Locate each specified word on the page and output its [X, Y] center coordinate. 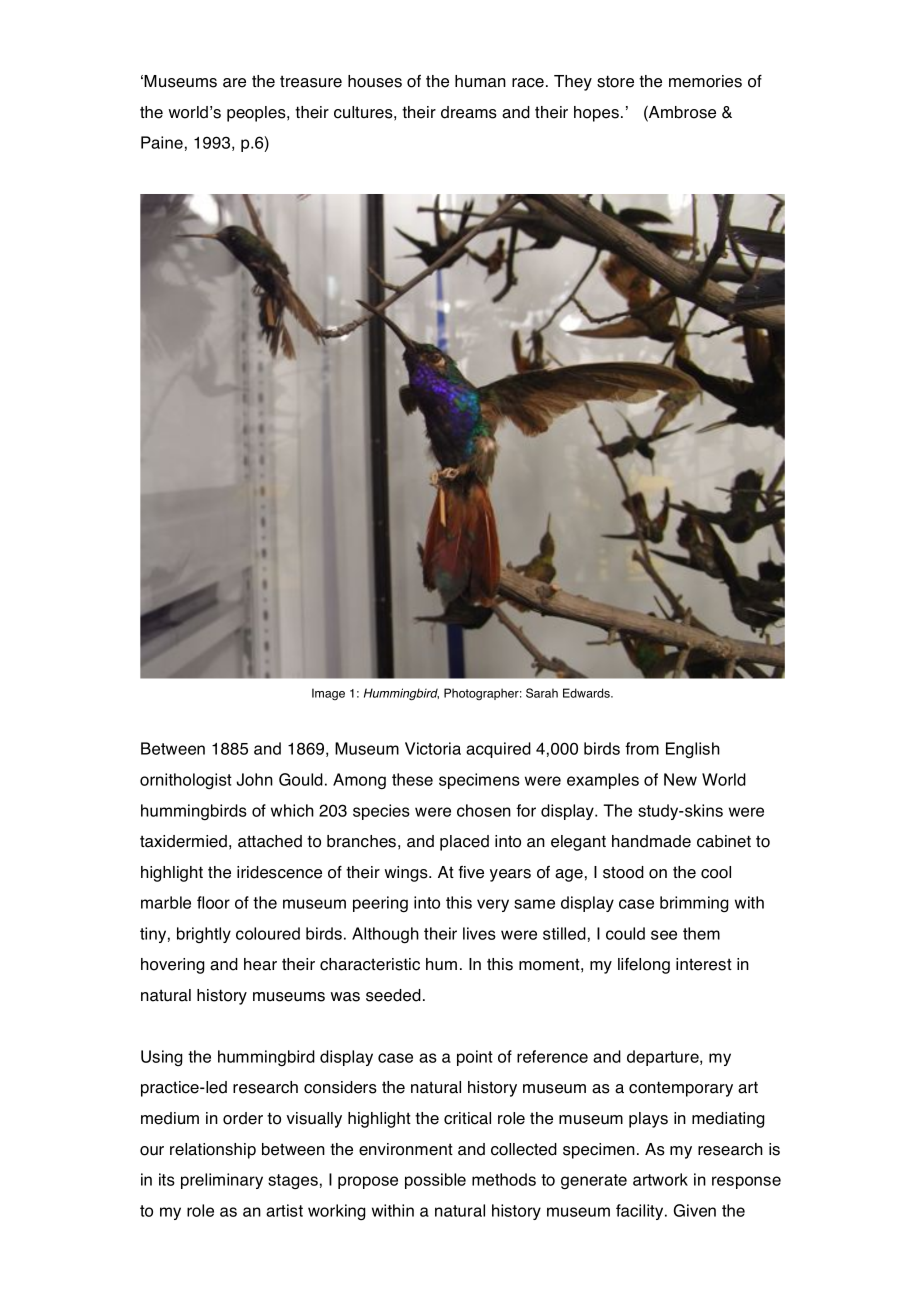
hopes [598, 114]
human [480, 81]
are [234, 83]
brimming [694, 904]
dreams [469, 112]
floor [213, 902]
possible [435, 1181]
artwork [660, 1179]
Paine [162, 142]
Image [328, 694]
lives [479, 933]
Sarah [542, 693]
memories [705, 81]
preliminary [222, 1181]
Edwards [587, 693]
